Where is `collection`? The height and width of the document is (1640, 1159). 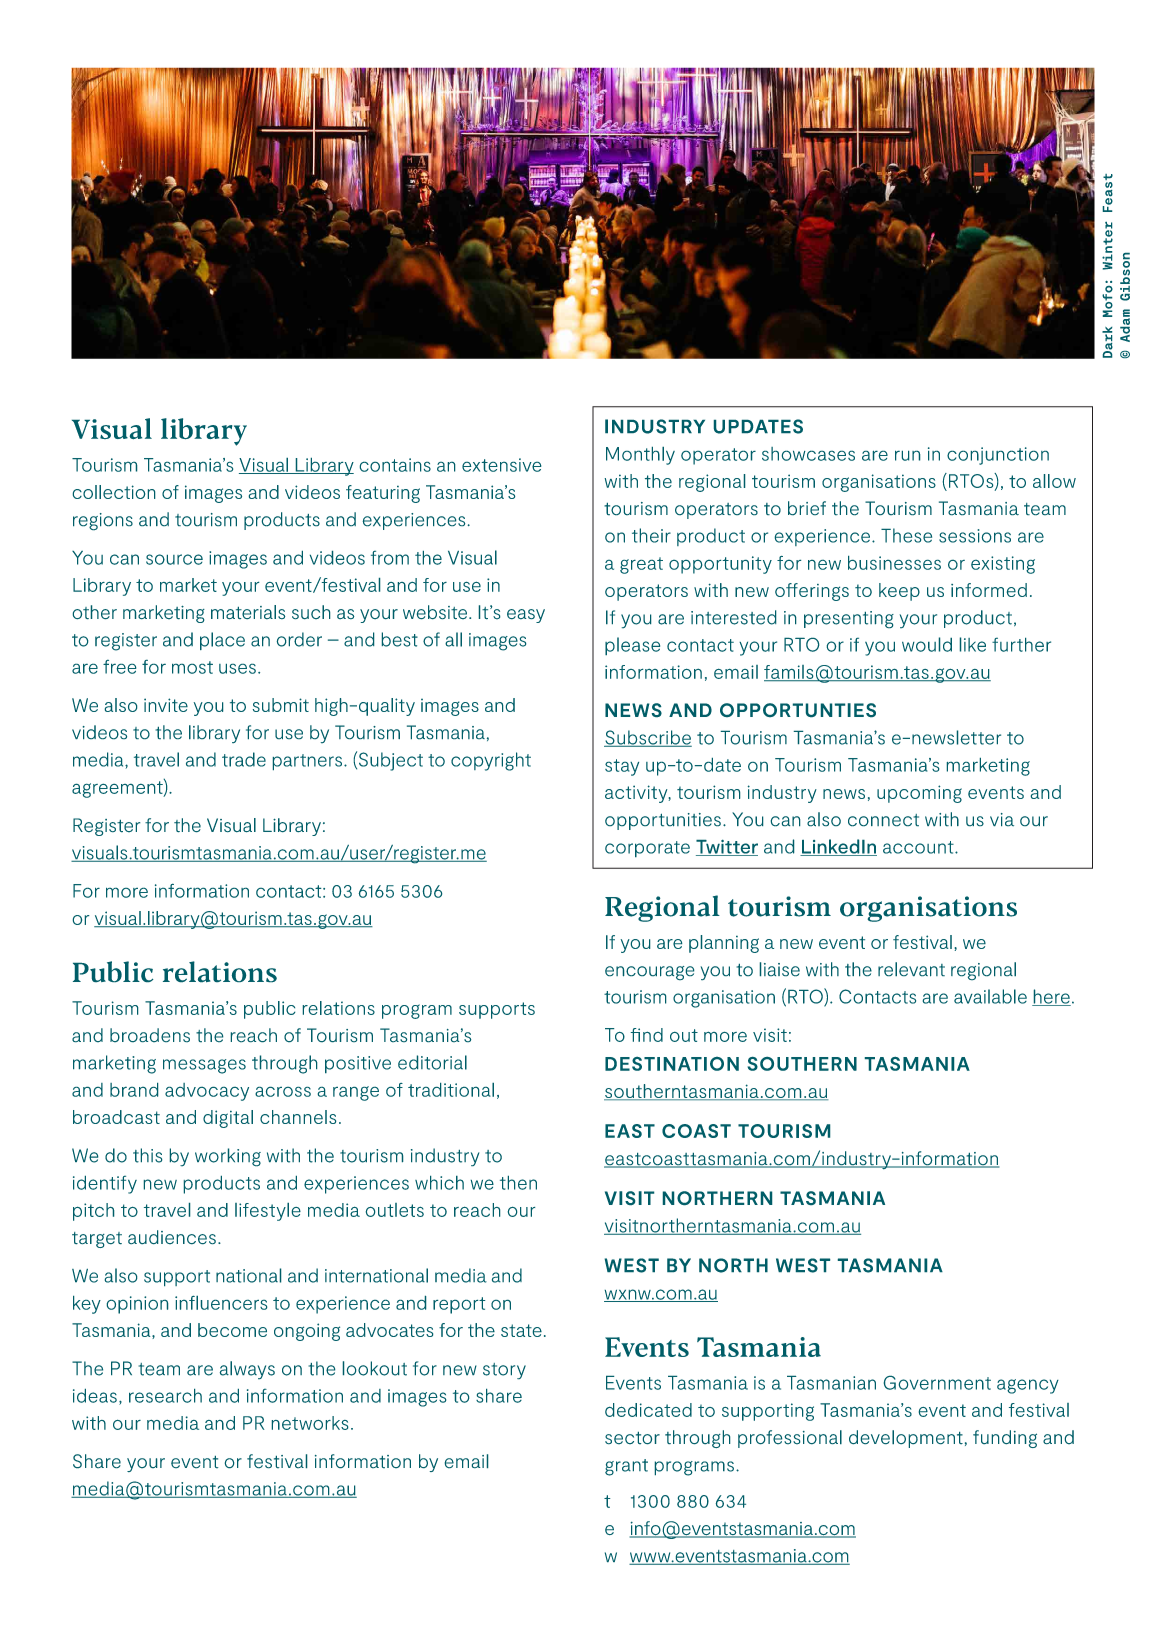 collection is located at coordinates (114, 492).
